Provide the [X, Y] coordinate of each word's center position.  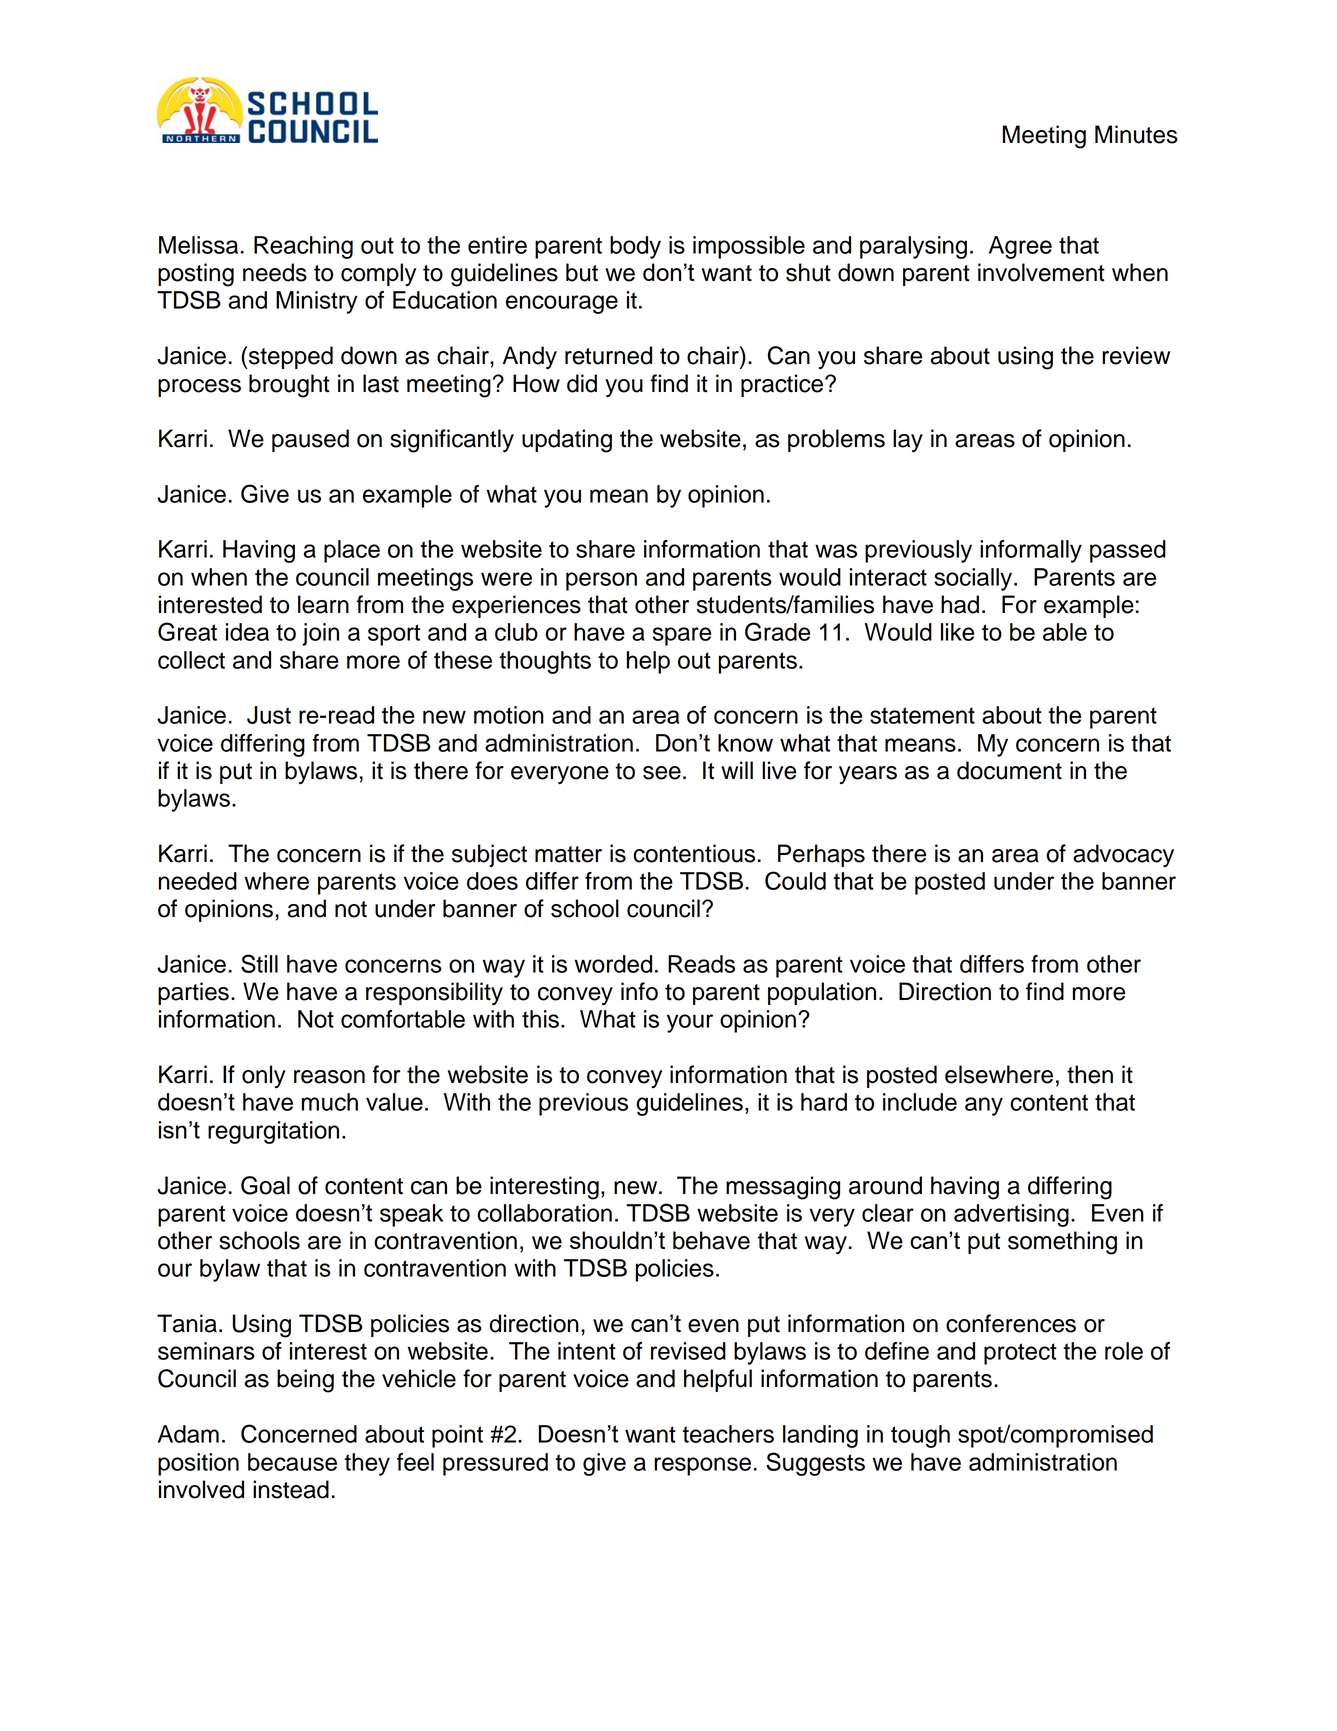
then [1090, 1074]
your [690, 1023]
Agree [1020, 247]
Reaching [303, 247]
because [292, 1462]
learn [323, 604]
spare [682, 636]
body [635, 247]
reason [329, 1077]
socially [974, 579]
